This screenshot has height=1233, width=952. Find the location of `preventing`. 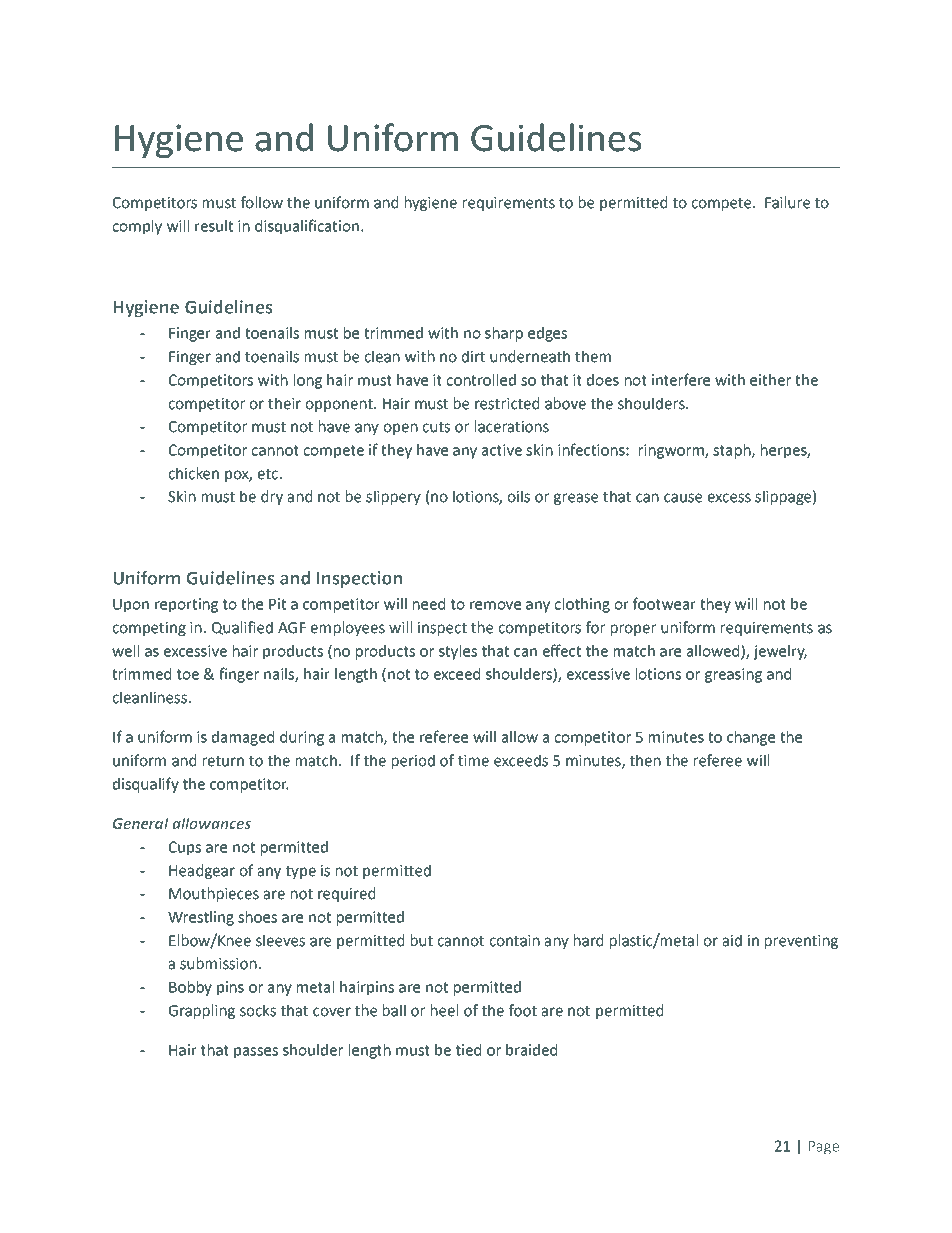

preventing is located at coordinates (801, 942).
